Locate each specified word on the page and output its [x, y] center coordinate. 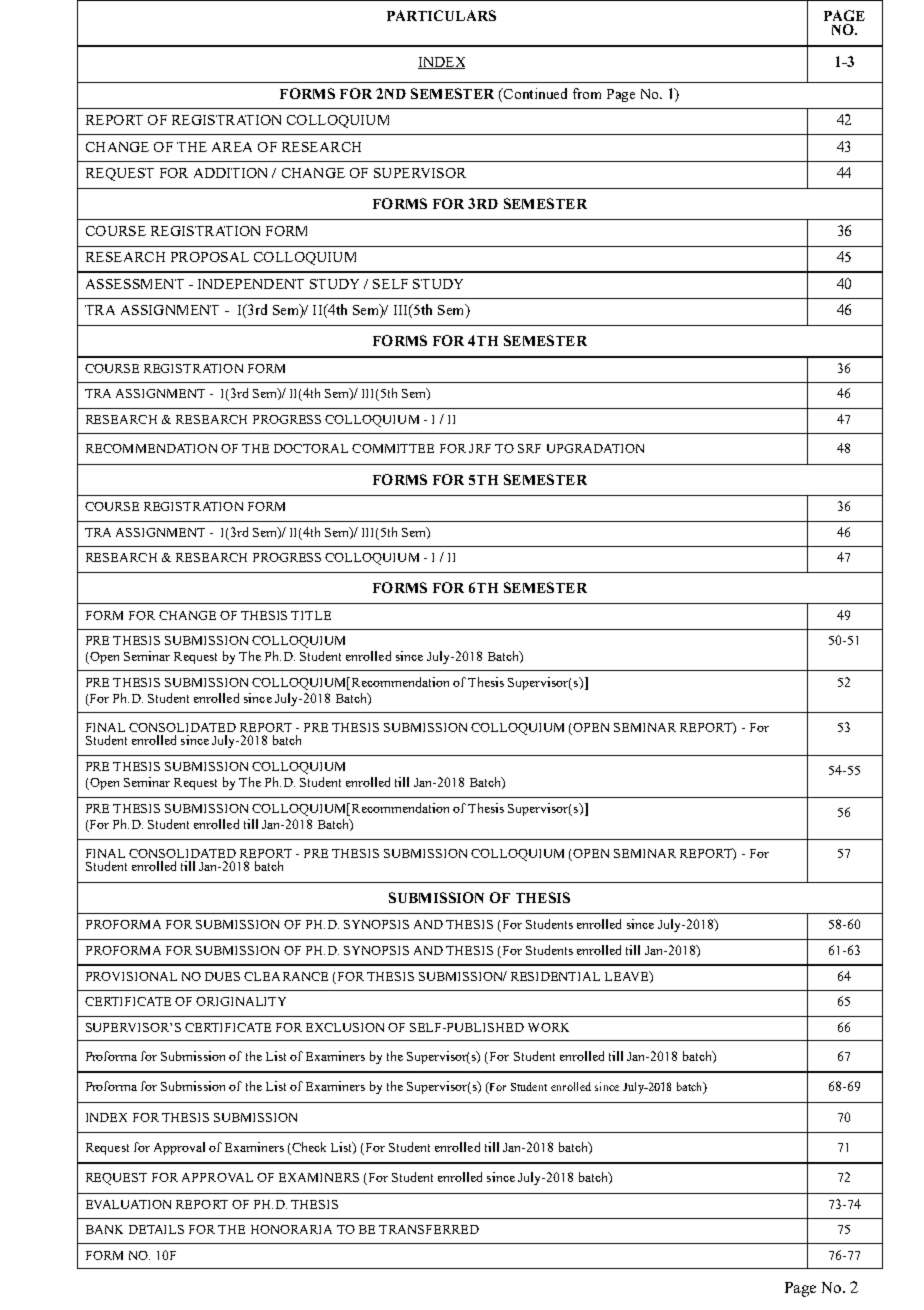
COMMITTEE [393, 448]
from [587, 93]
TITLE [311, 615]
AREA [232, 147]
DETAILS [156, 1229]
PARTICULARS [441, 15]
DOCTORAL [311, 448]
